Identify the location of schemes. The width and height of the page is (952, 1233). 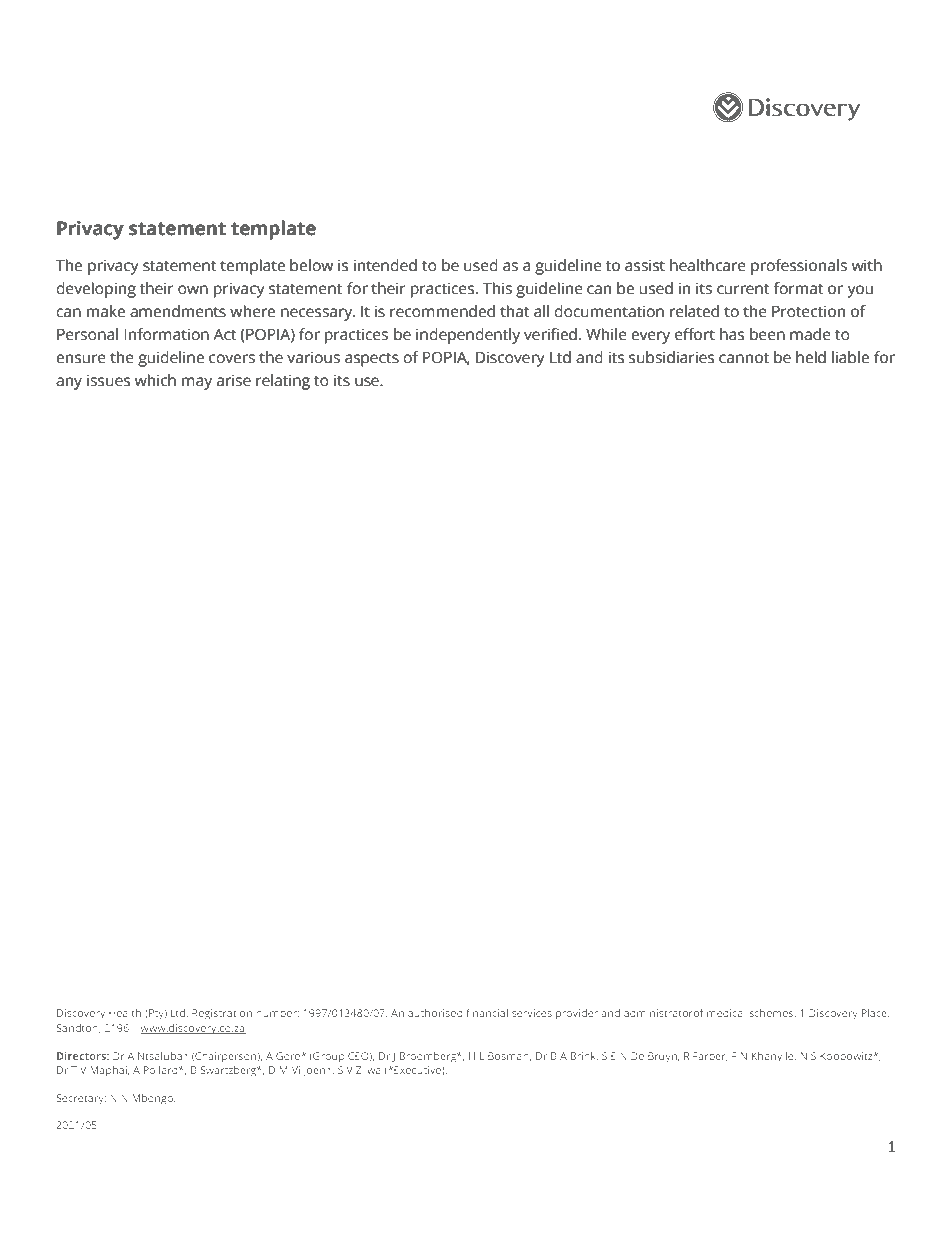
(773, 1013).
